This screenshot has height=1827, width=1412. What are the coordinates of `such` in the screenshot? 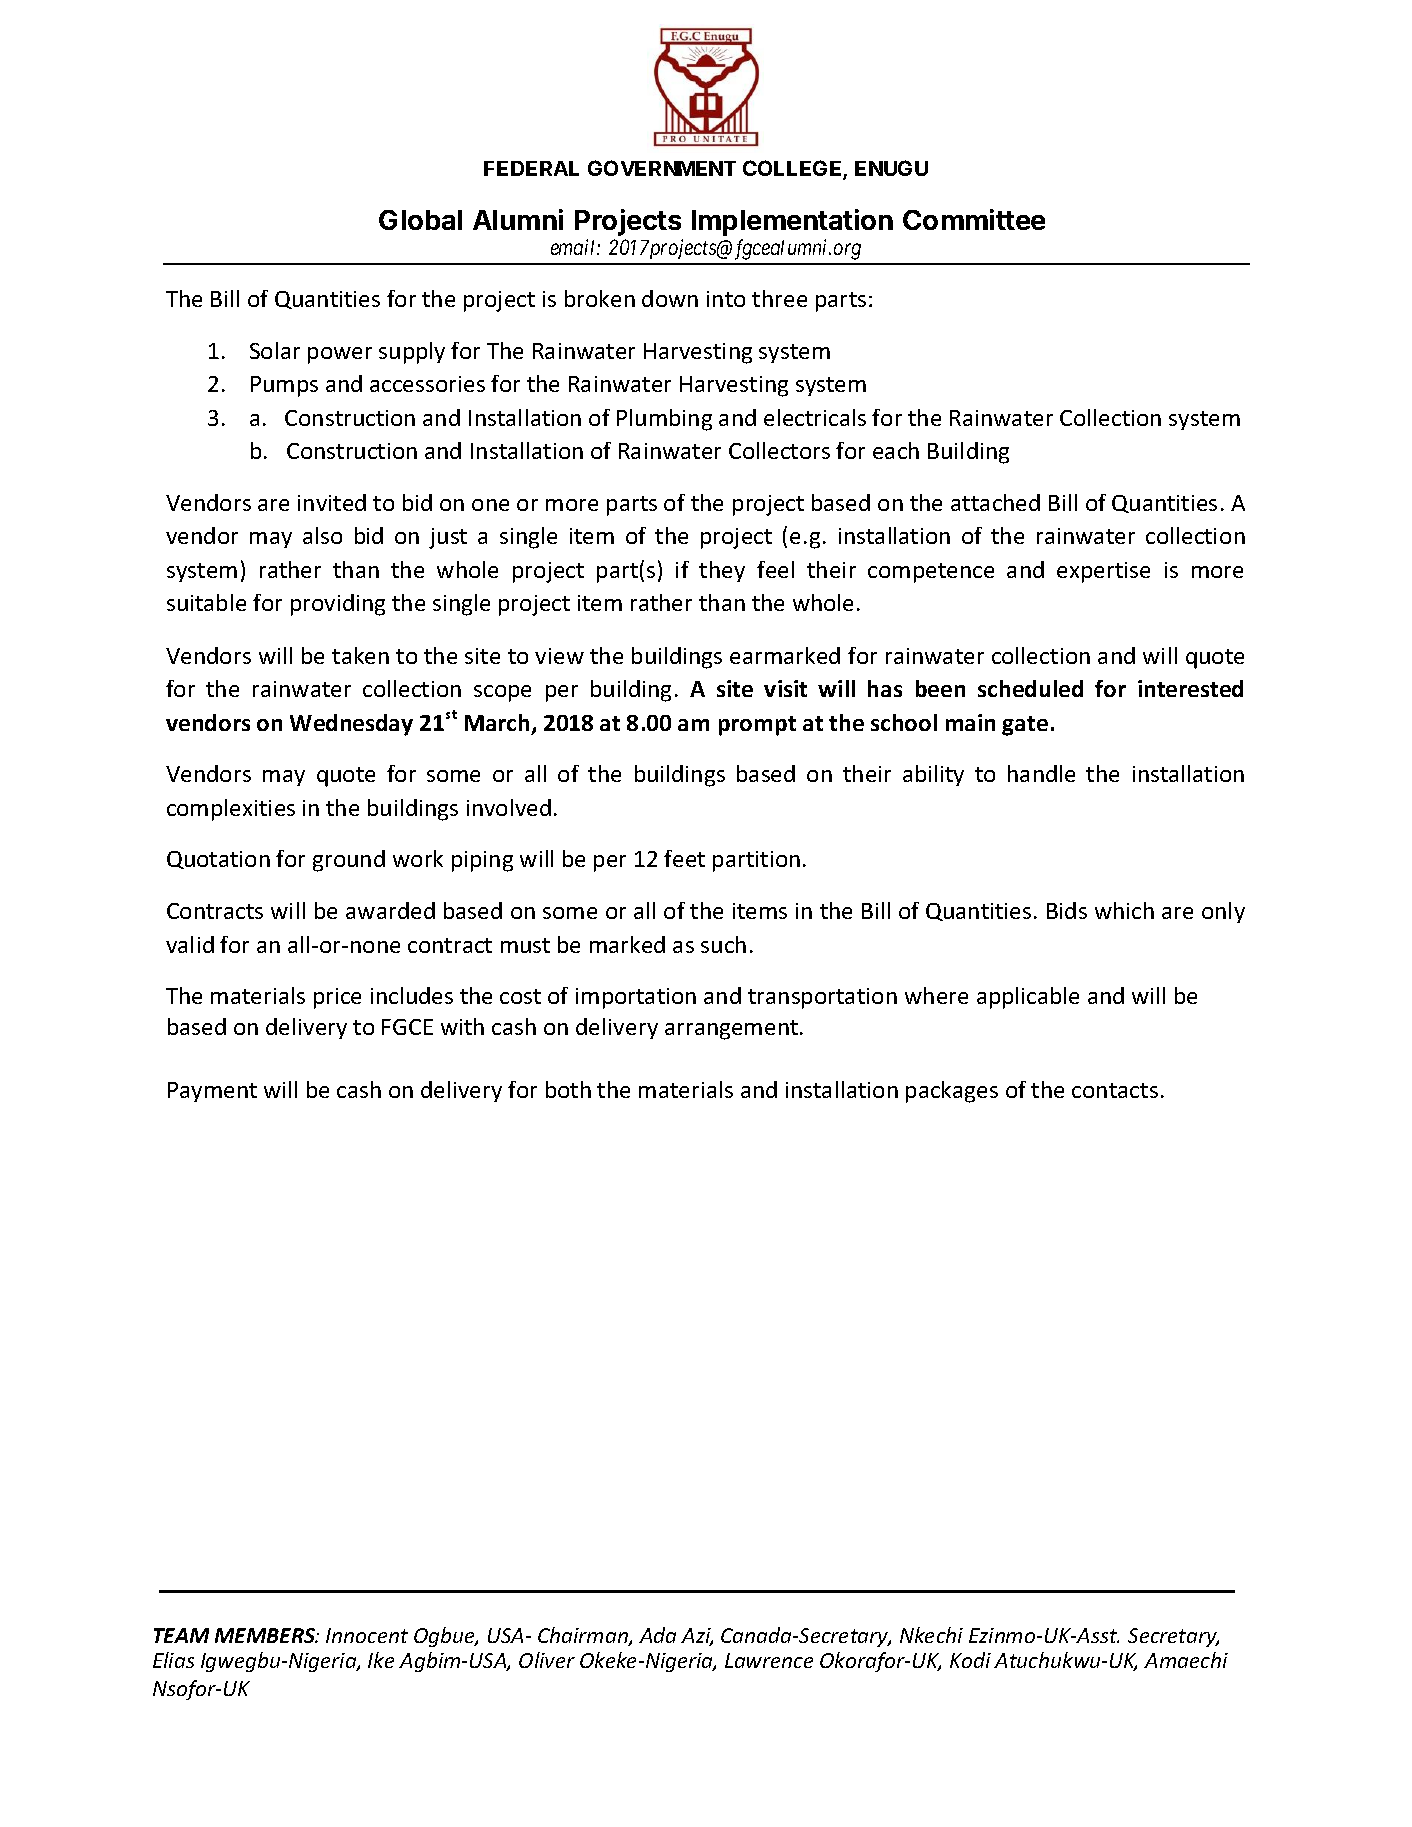 It's located at (723, 944).
